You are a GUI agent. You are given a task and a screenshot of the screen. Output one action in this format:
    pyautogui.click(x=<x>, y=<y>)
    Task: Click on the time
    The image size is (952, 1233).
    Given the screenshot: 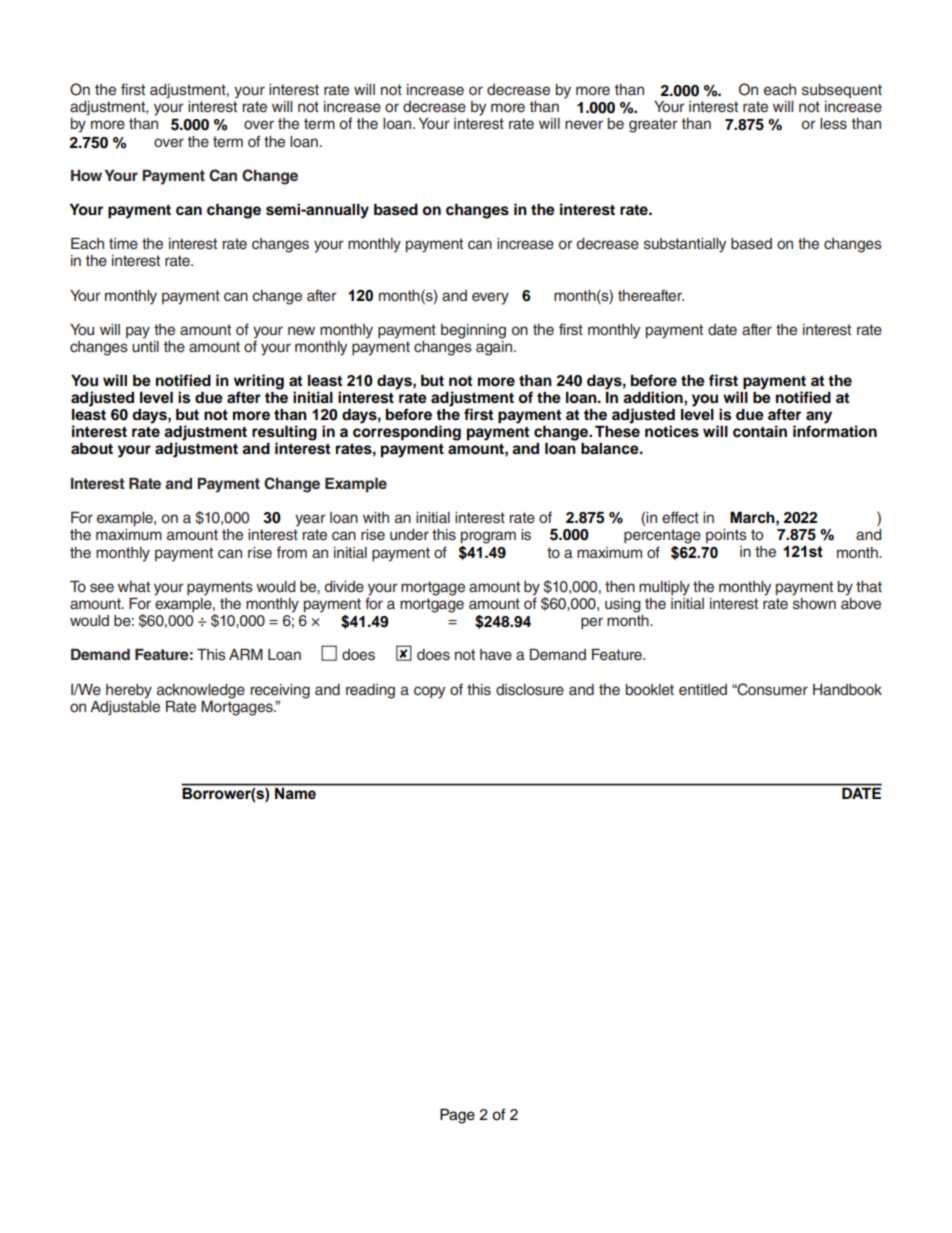 What is the action you would take?
    pyautogui.click(x=123, y=244)
